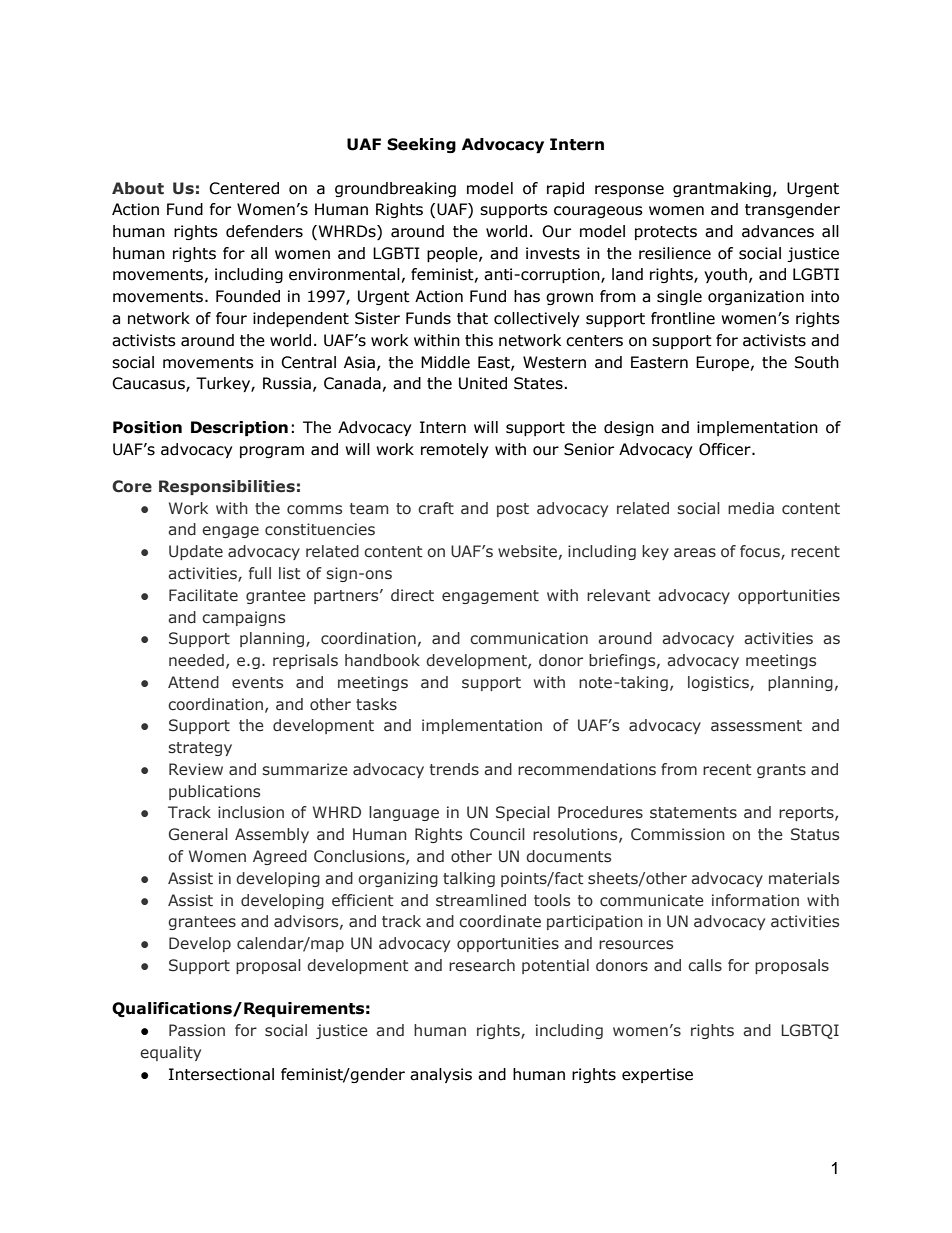 This screenshot has height=1233, width=952. I want to click on Passion, so click(197, 1030).
